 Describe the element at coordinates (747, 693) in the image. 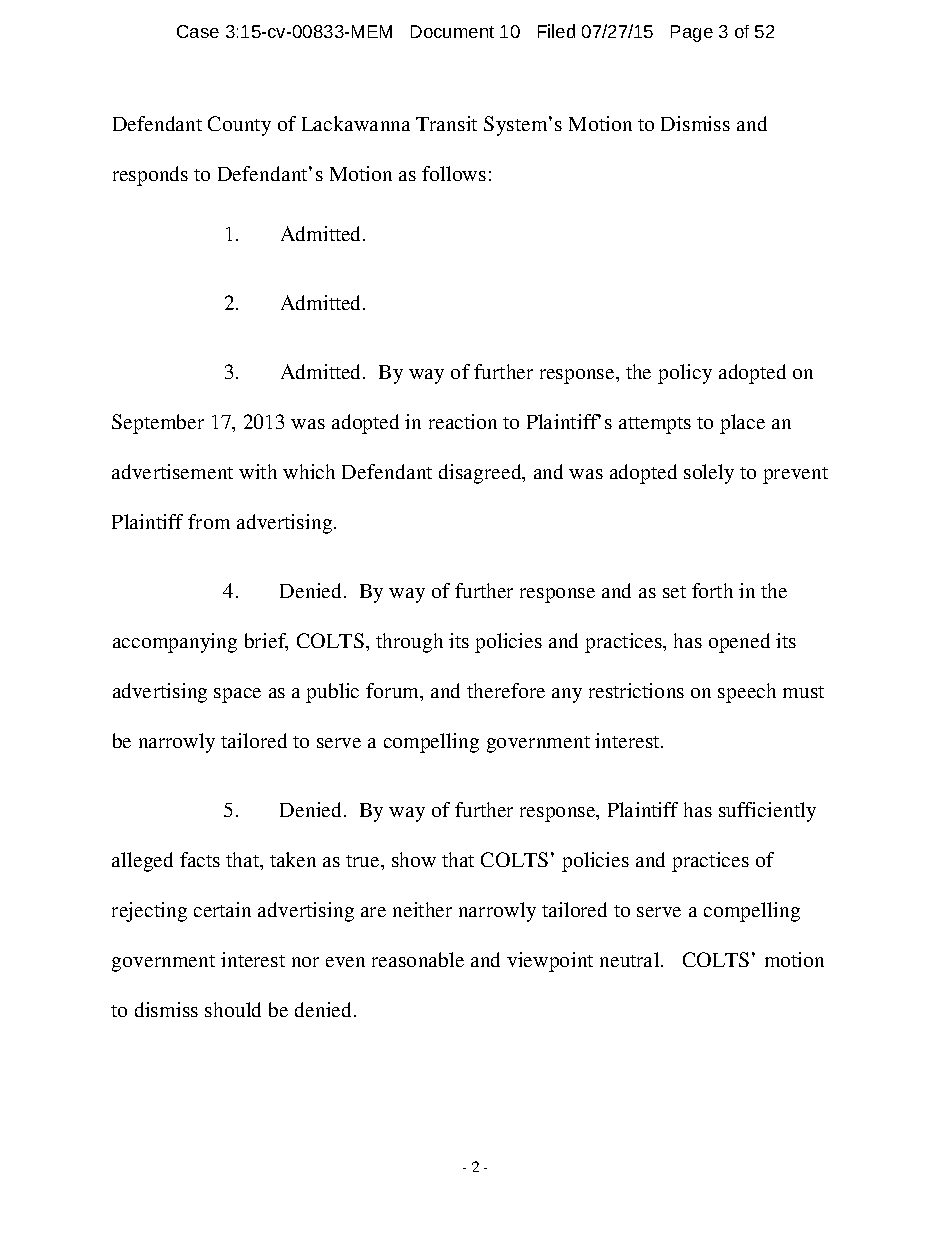

I see `speech` at that location.
